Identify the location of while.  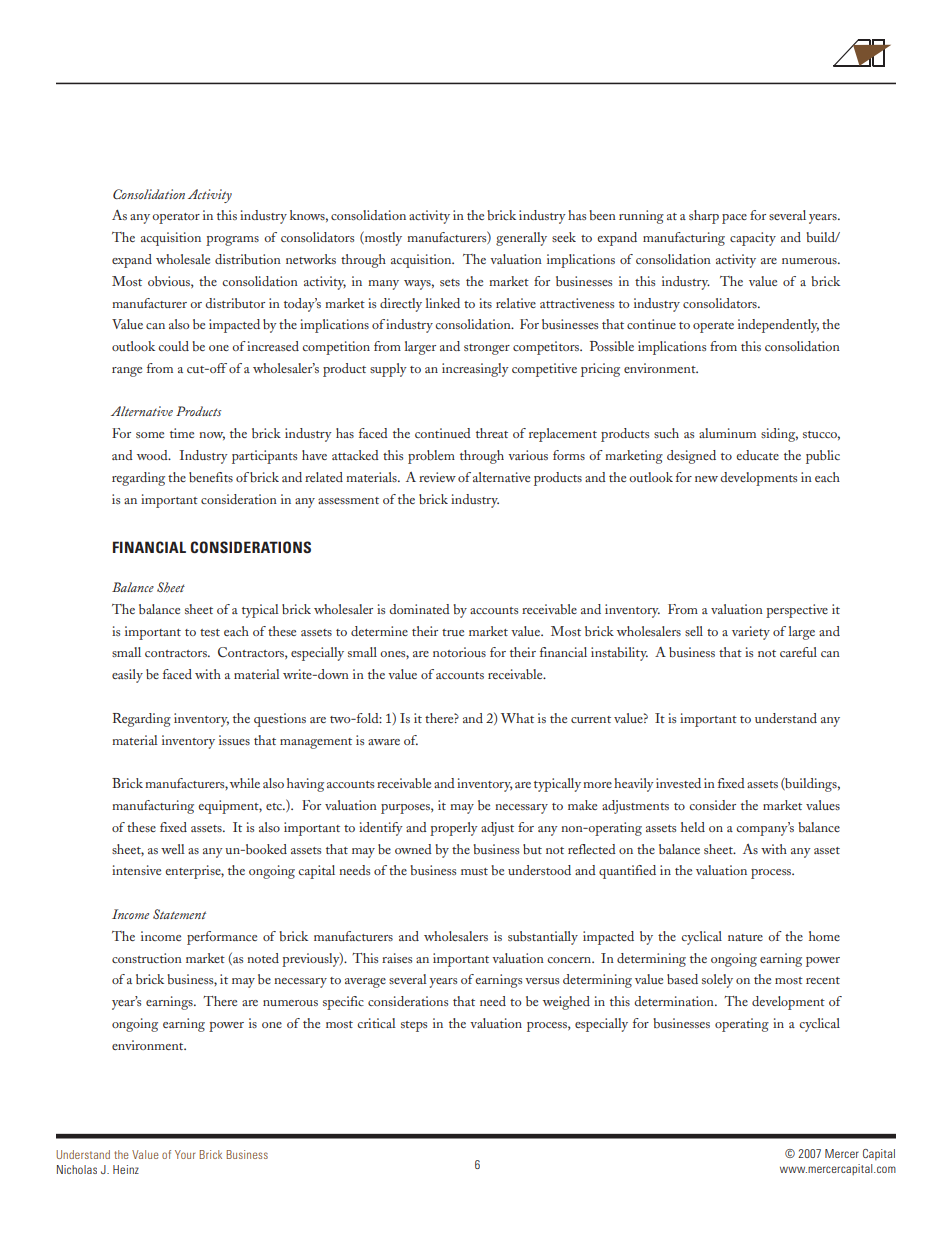
(245, 783).
